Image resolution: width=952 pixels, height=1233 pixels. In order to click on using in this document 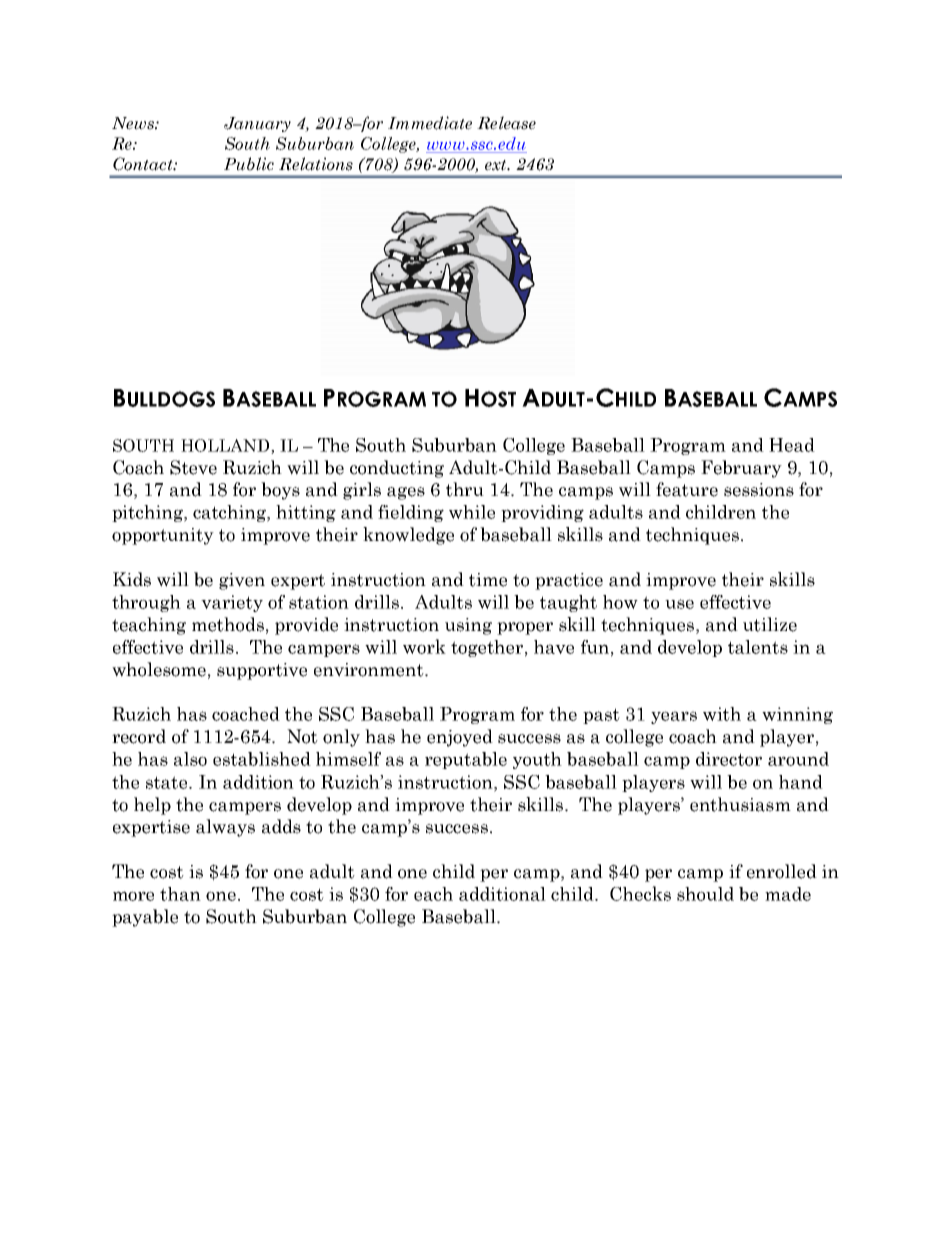, I will do `click(468, 626)`.
